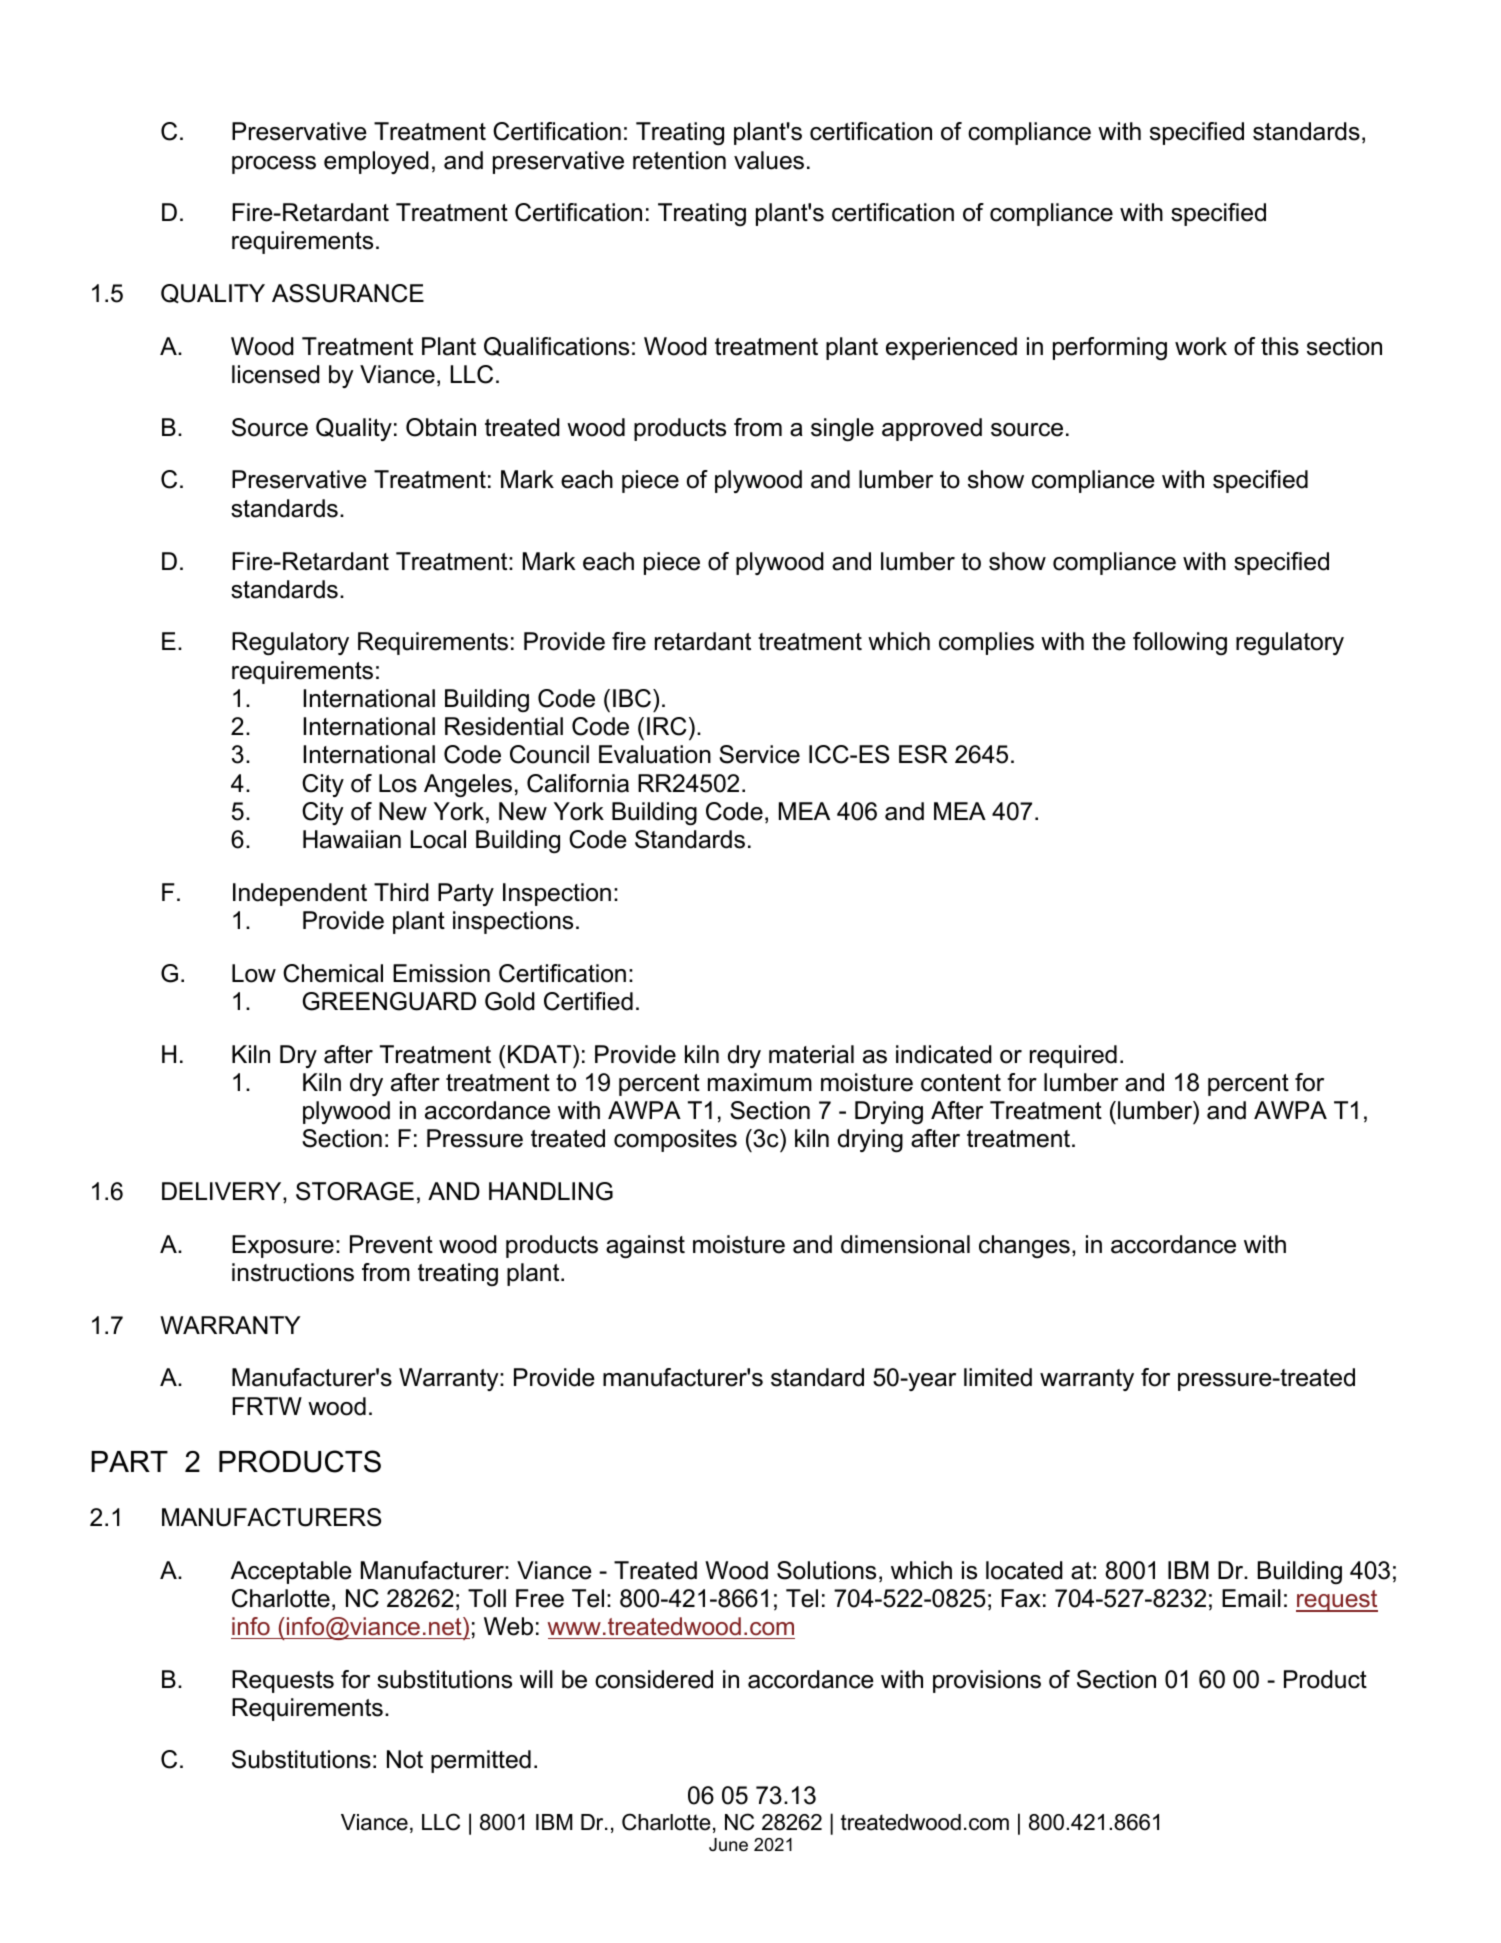 This screenshot has width=1501, height=1943. Describe the element at coordinates (759, 754) in the screenshot. I see `Service` at that location.
